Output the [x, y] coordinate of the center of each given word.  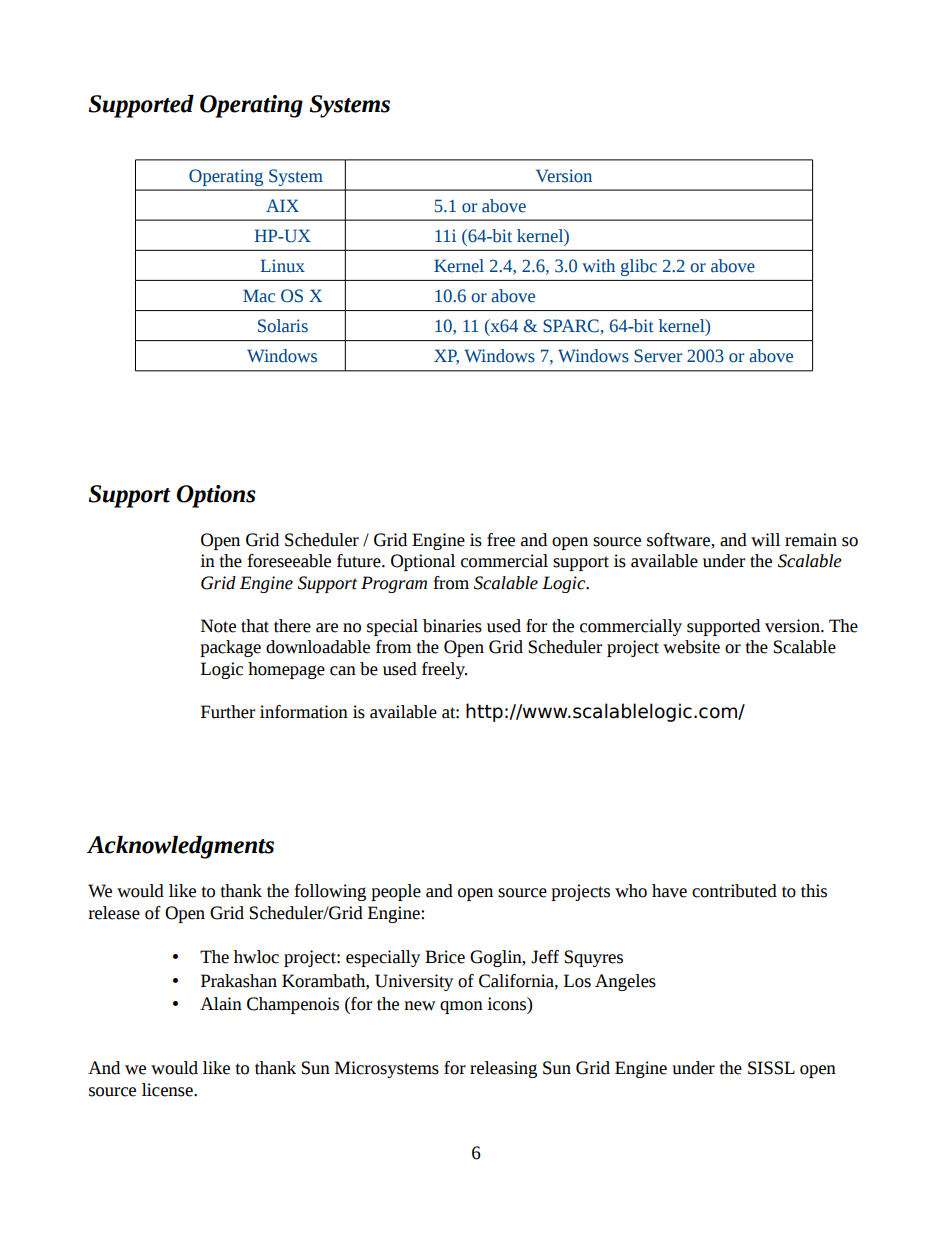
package [230, 648]
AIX [282, 205]
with [598, 266]
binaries [452, 626]
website [691, 647]
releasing [503, 1069]
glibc [639, 267]
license [168, 1090]
